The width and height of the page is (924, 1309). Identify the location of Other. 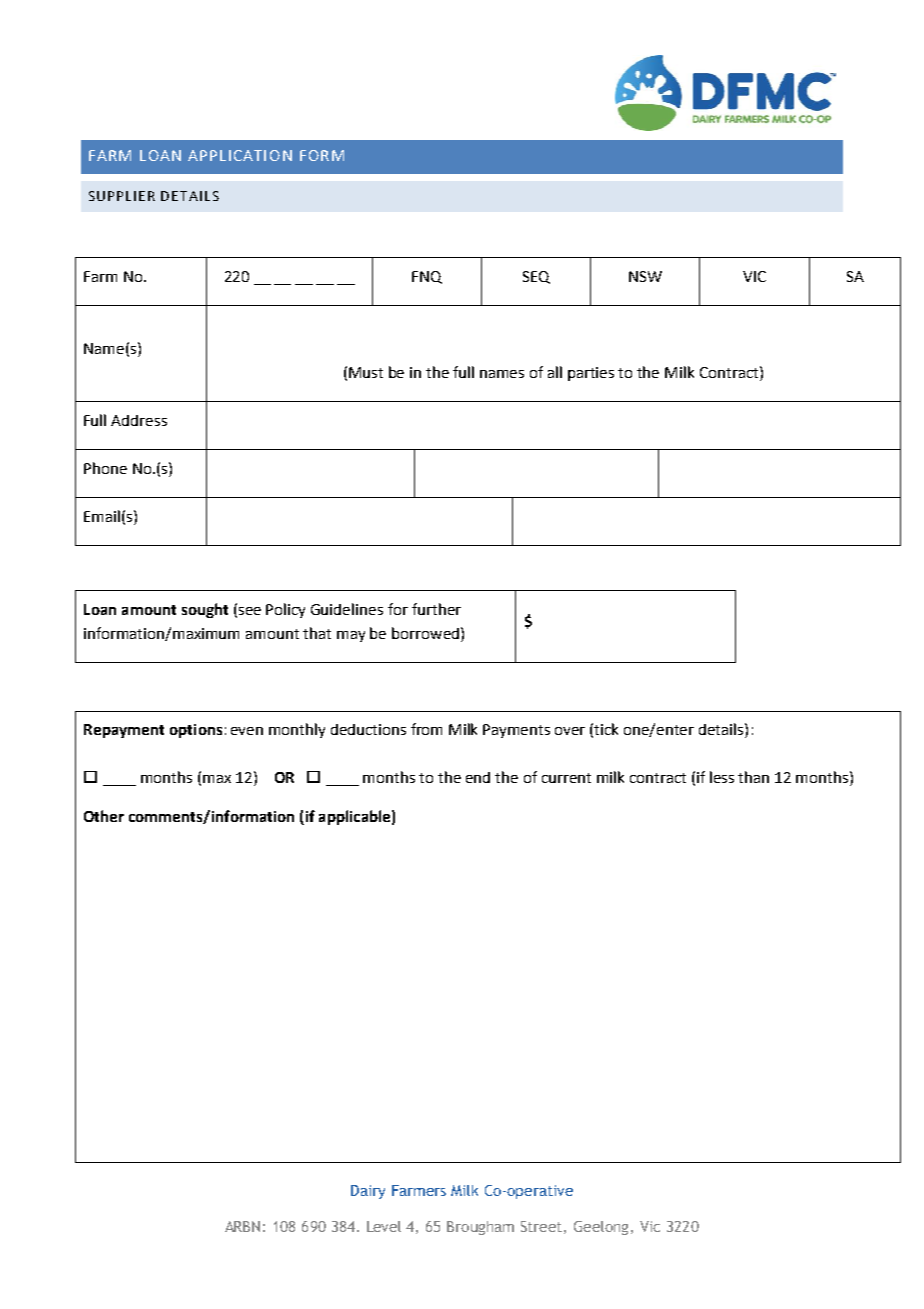
(104, 816).
